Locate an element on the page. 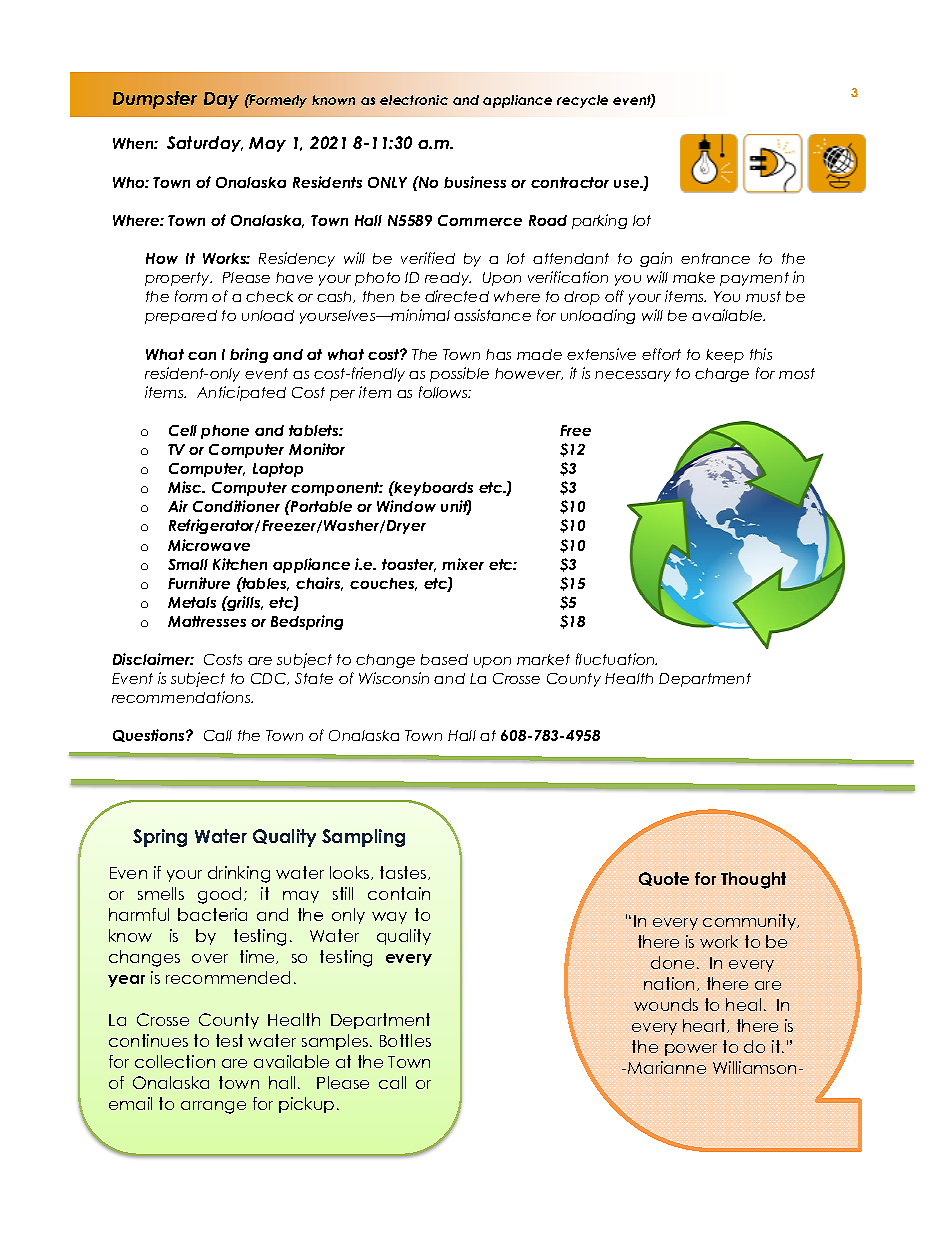 The image size is (952, 1233). use is located at coordinates (628, 184).
